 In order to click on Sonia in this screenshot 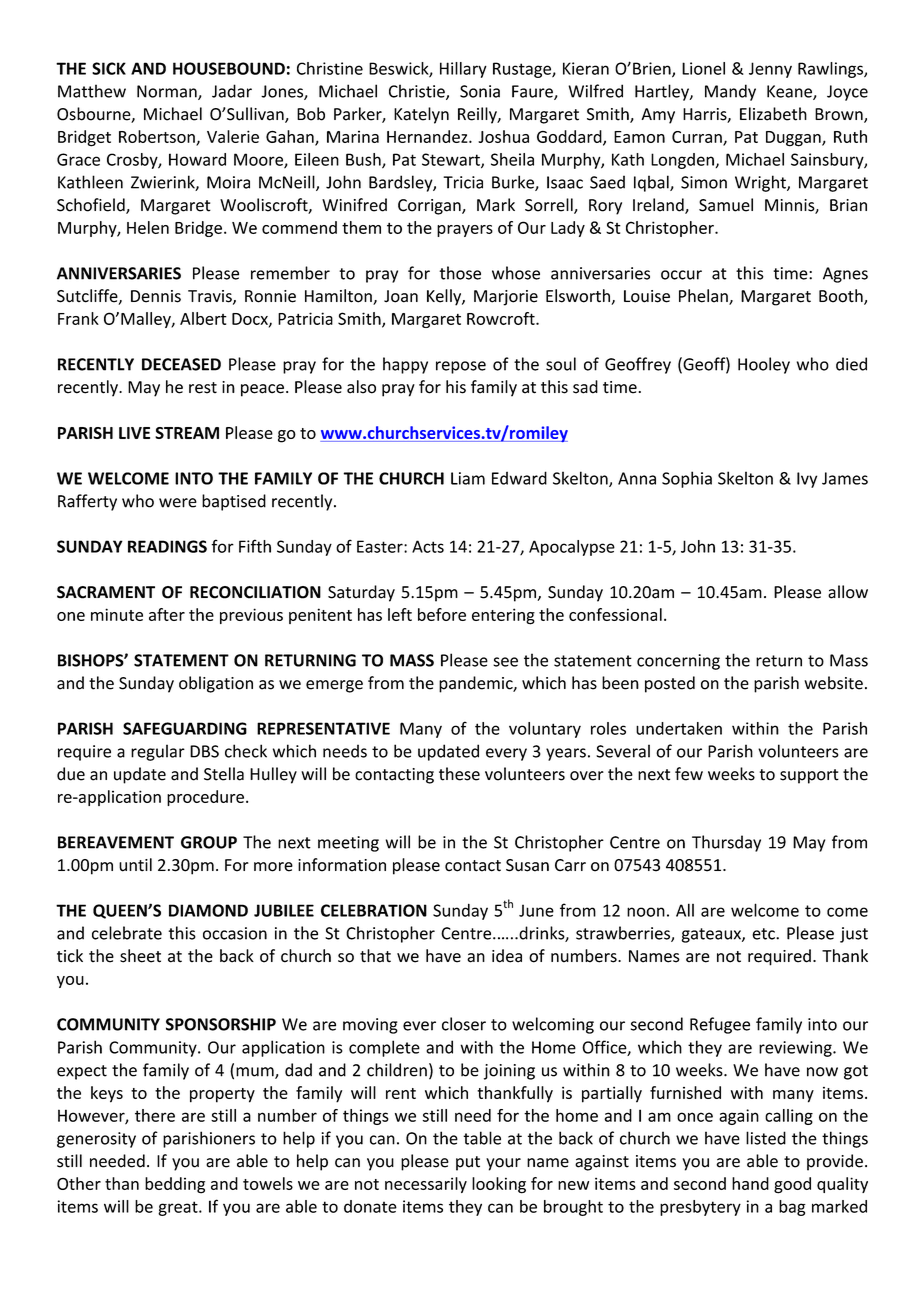, I will do `click(480, 91)`.
